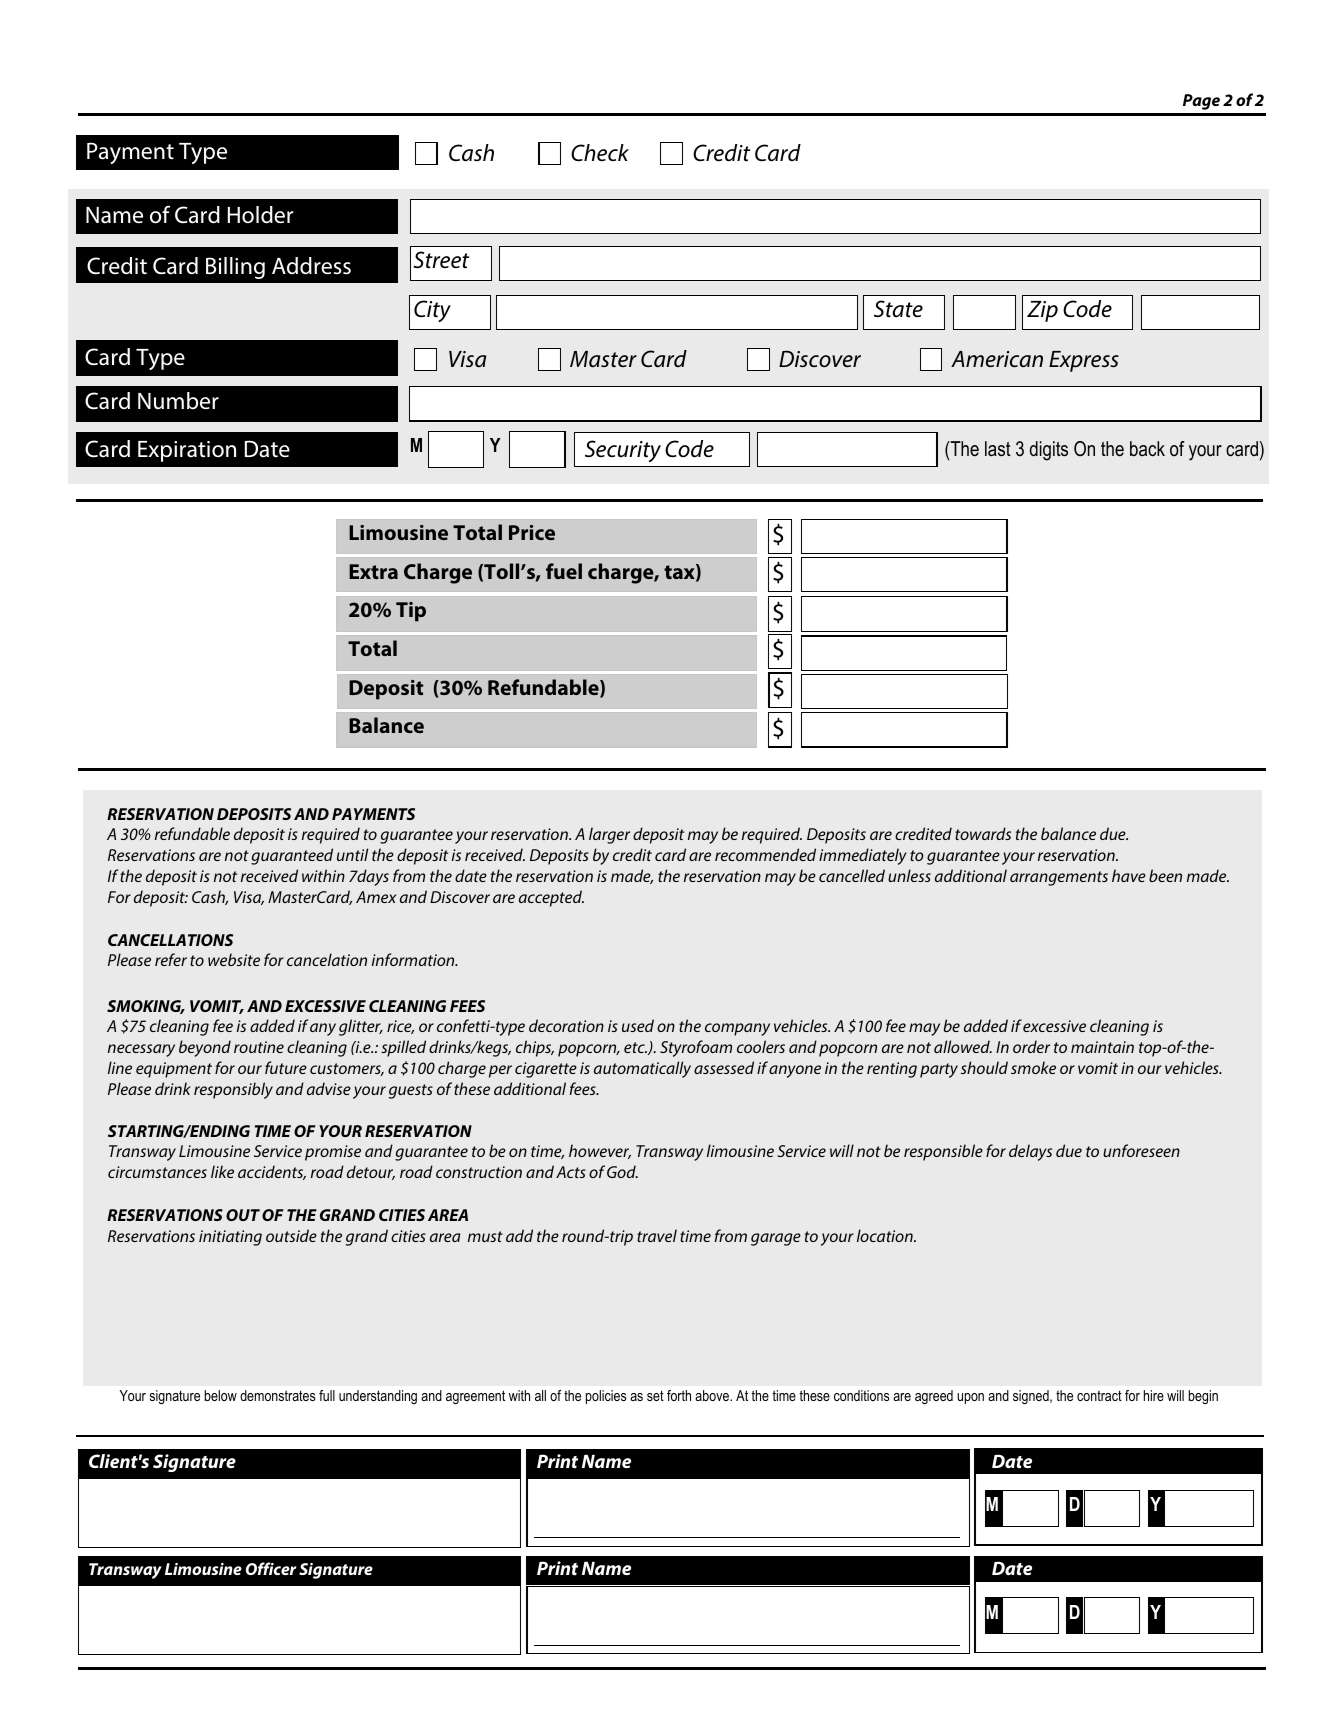  Describe the element at coordinates (1059, 878) in the screenshot. I see `arrangements` at that location.
